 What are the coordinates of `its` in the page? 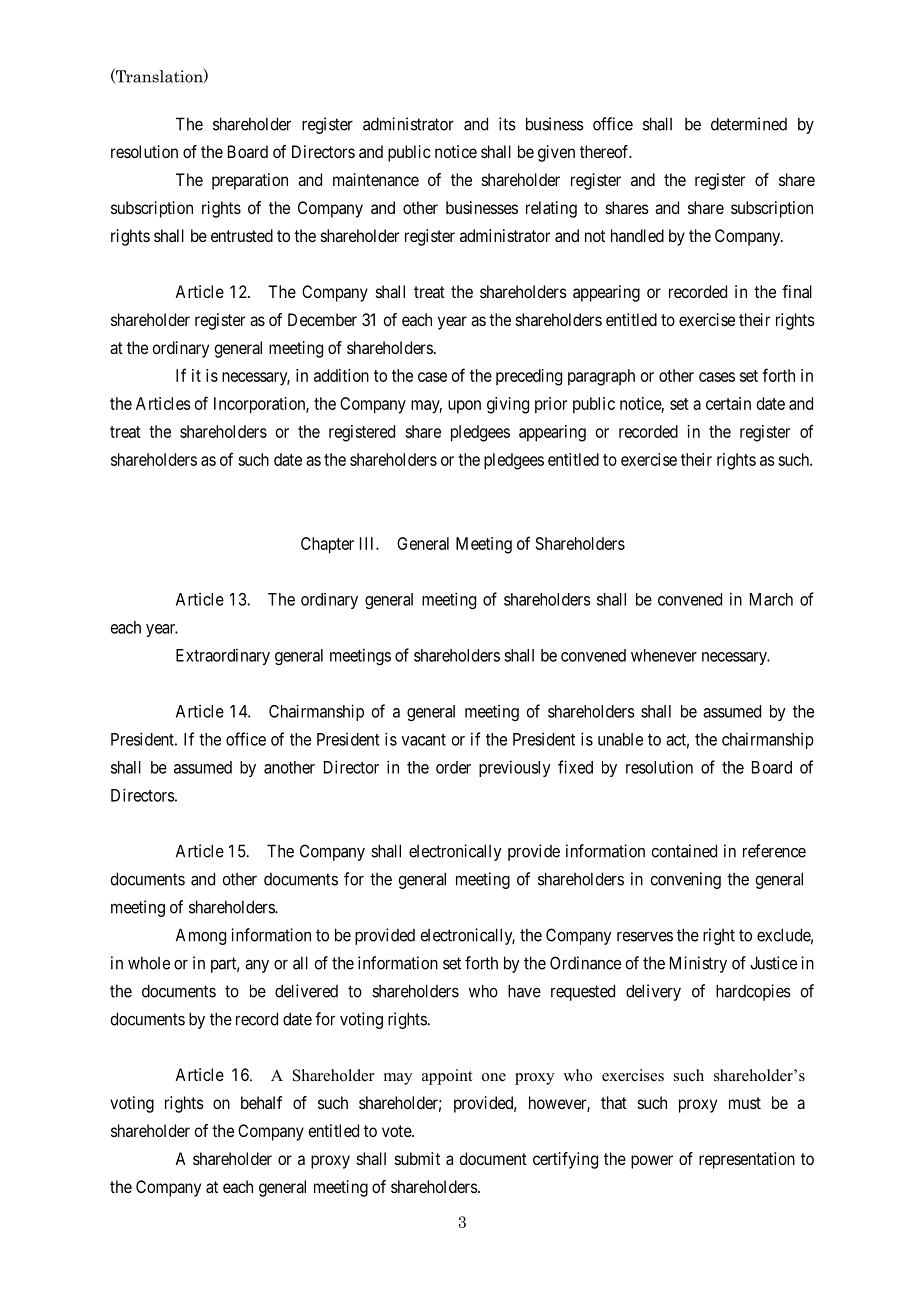 It's located at (507, 124).
